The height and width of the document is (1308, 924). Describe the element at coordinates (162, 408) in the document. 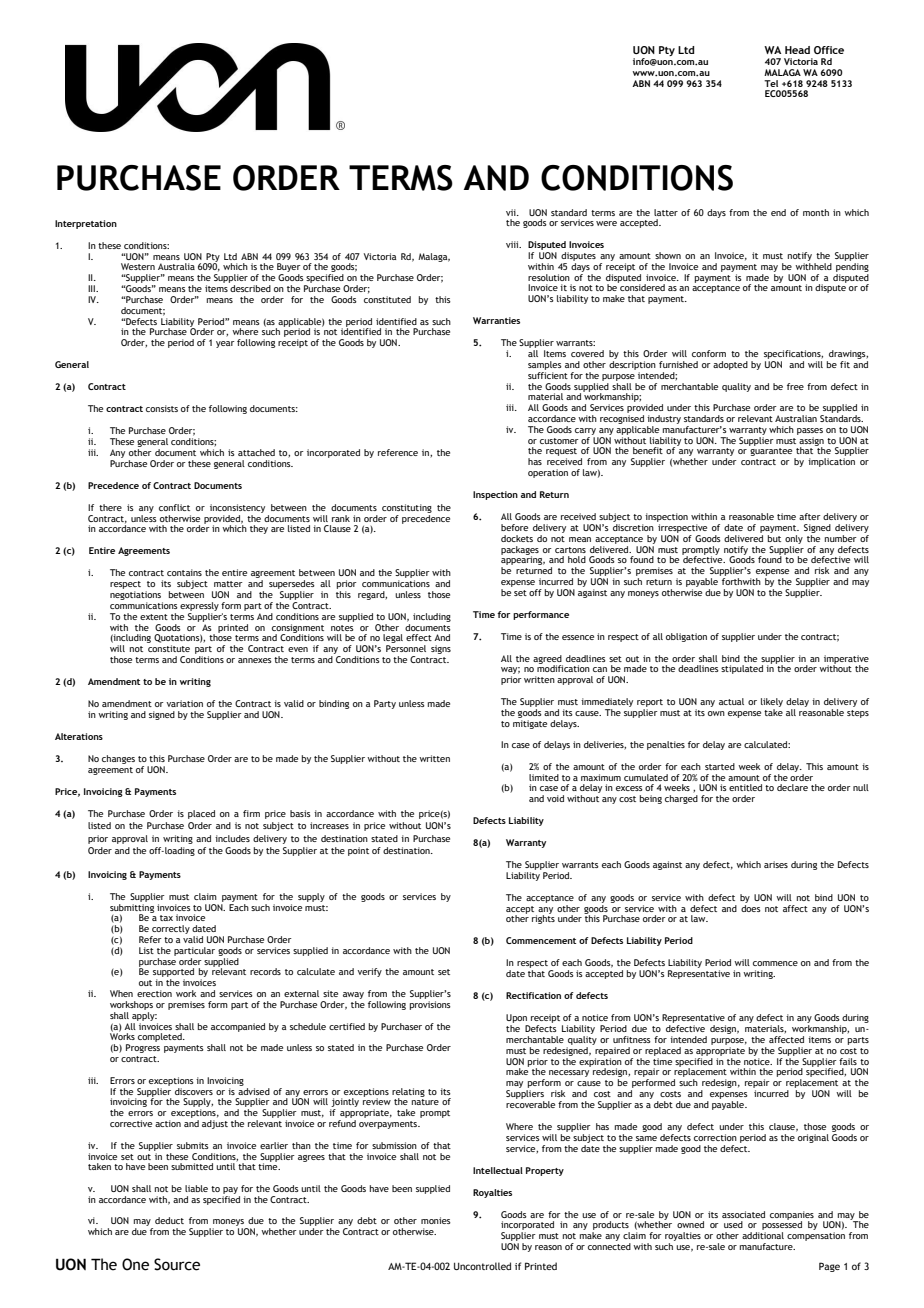

I see `consists` at that location.
